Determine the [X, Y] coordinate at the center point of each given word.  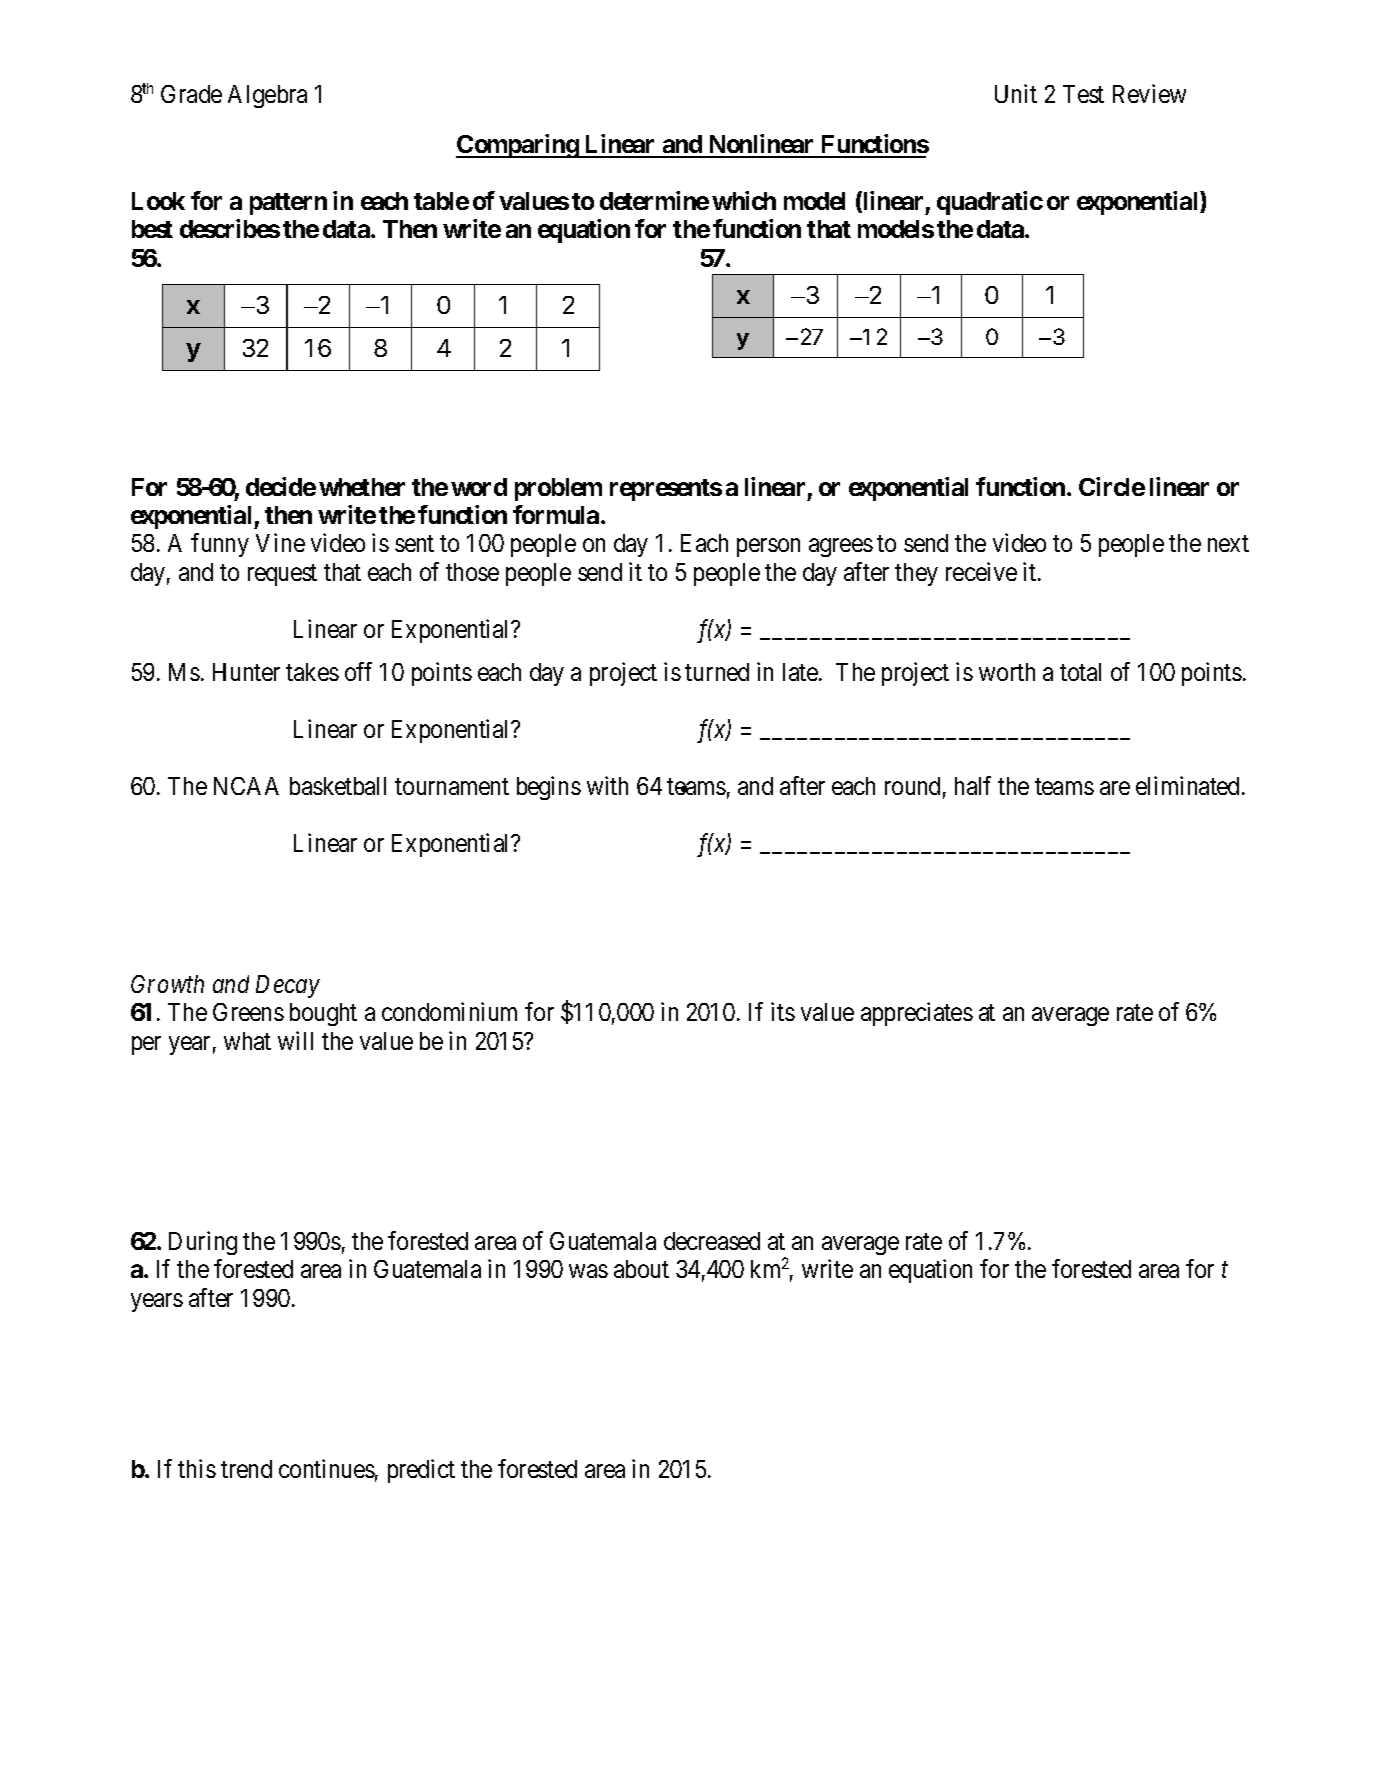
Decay [288, 986]
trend [246, 1469]
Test [1083, 94]
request [282, 575]
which [744, 200]
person [768, 548]
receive [981, 571]
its [783, 1011]
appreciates [917, 1014]
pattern [288, 204]
